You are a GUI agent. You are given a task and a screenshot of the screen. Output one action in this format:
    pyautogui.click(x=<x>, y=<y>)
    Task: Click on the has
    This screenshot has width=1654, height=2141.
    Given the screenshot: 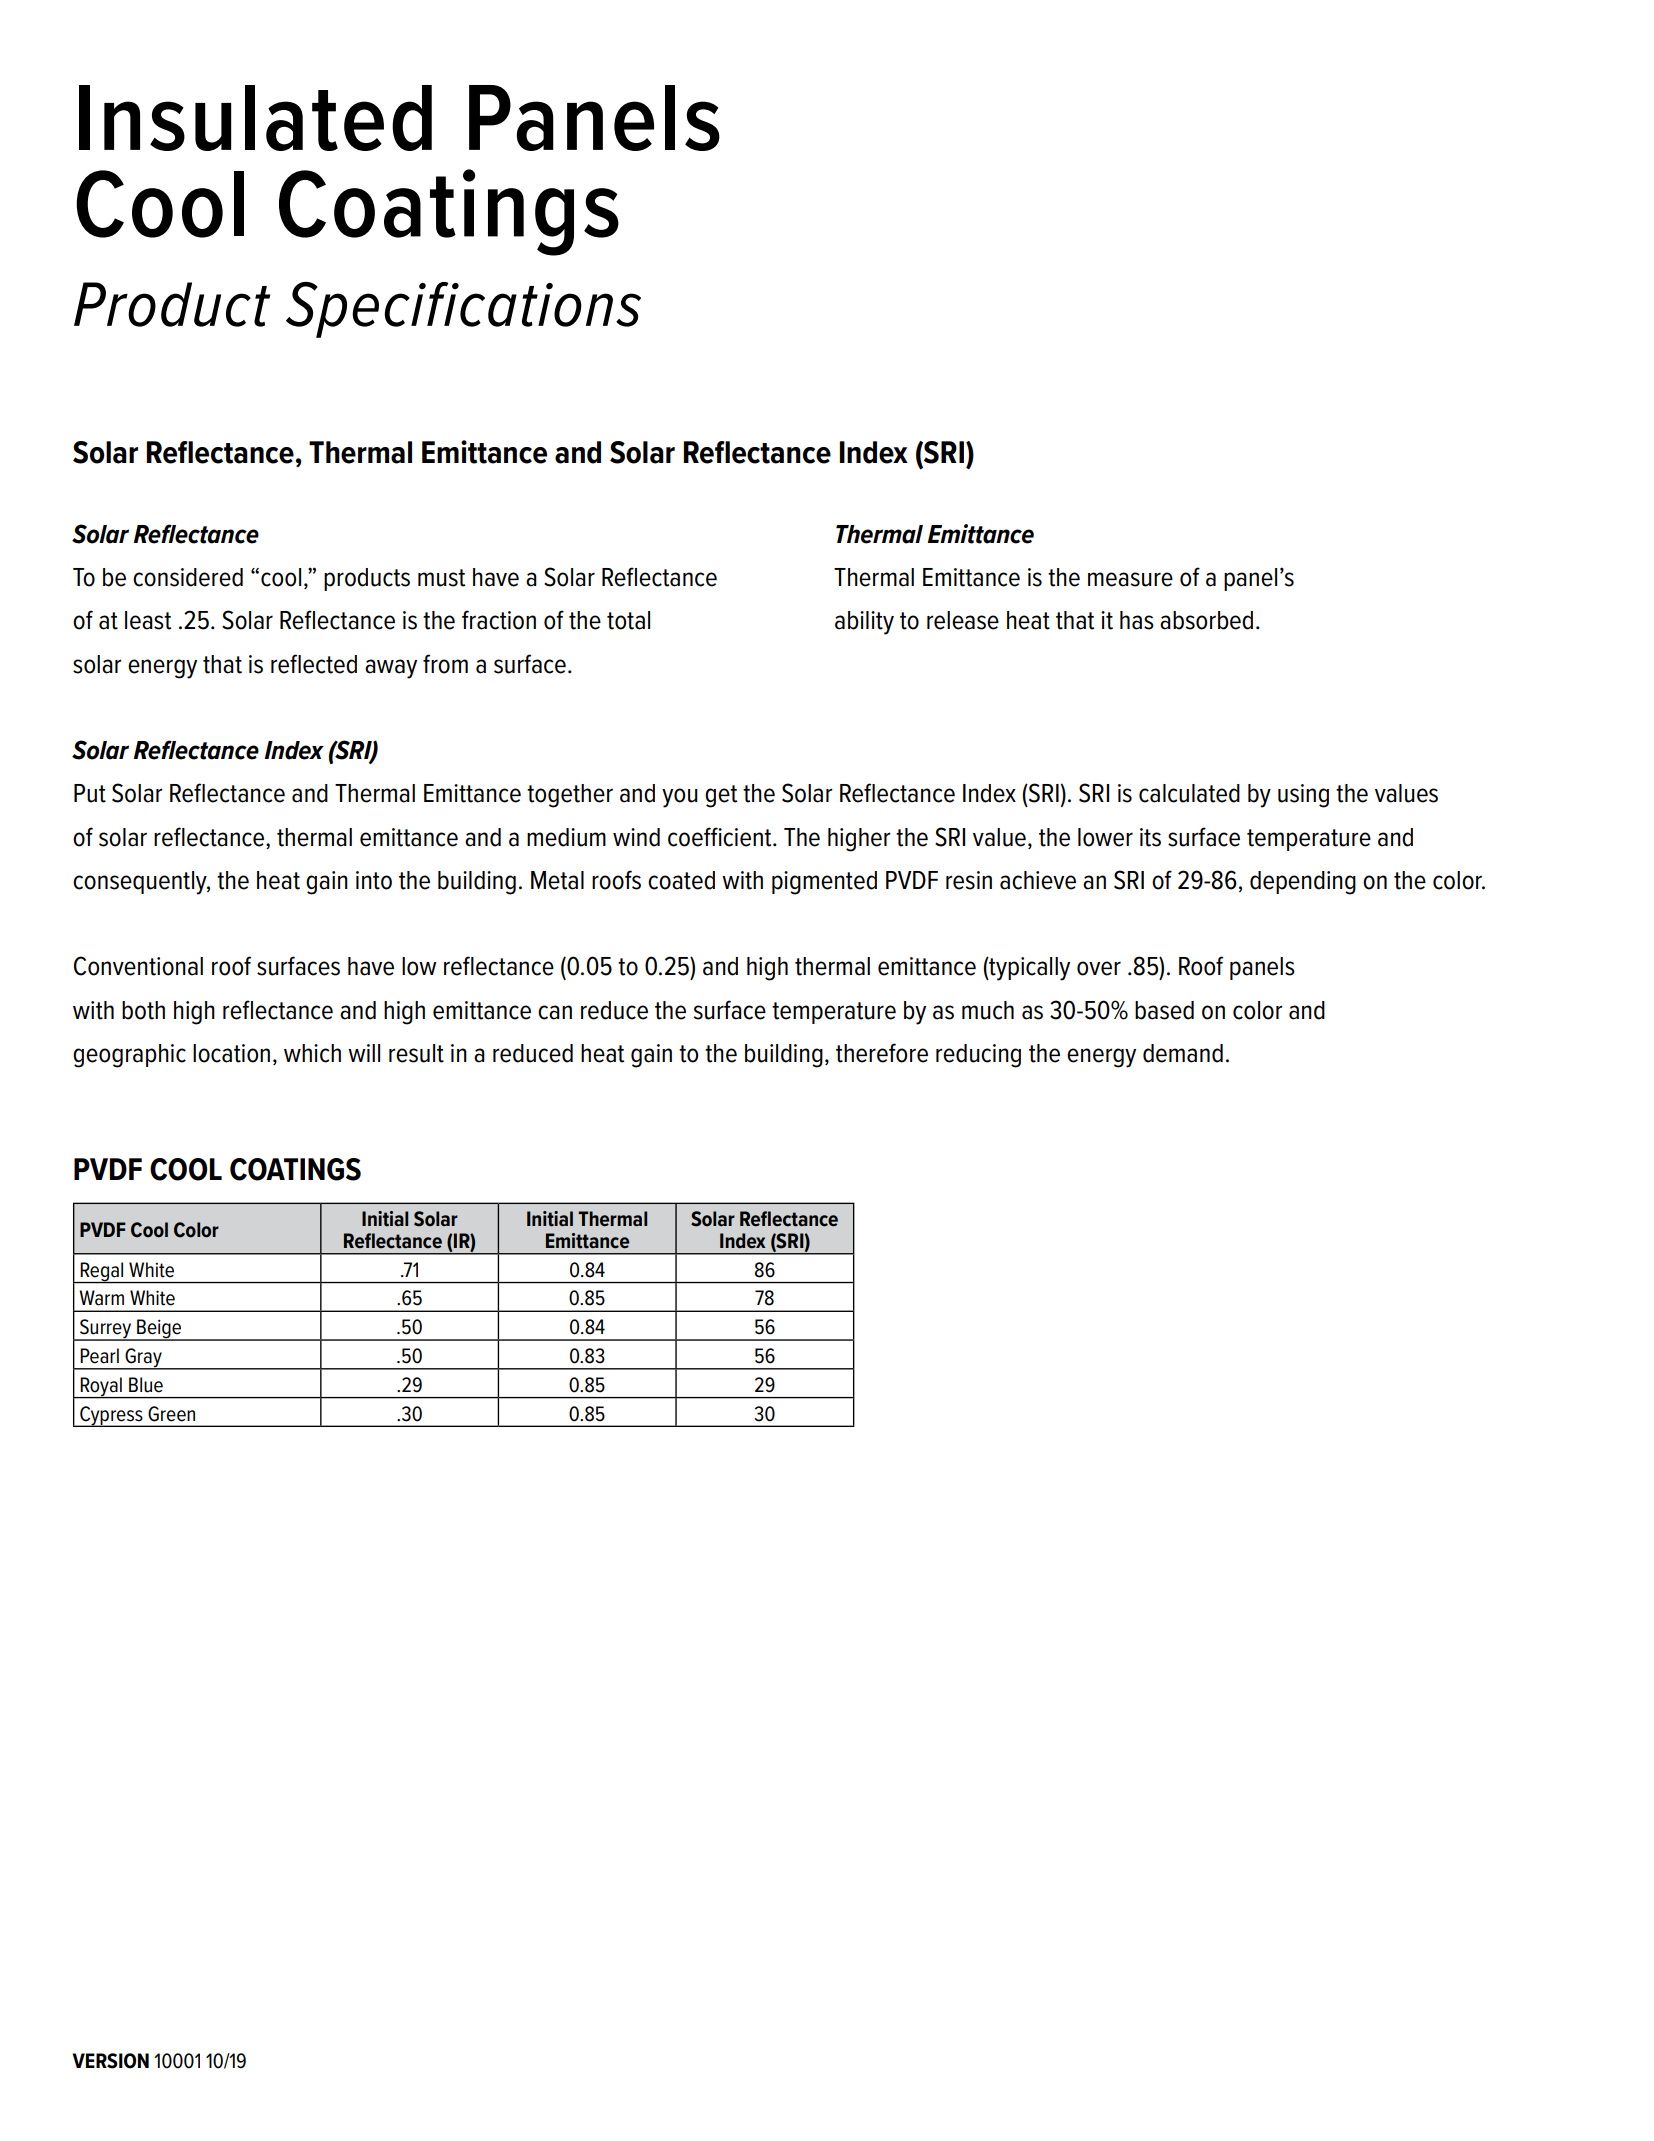 What is the action you would take?
    pyautogui.click(x=1137, y=620)
